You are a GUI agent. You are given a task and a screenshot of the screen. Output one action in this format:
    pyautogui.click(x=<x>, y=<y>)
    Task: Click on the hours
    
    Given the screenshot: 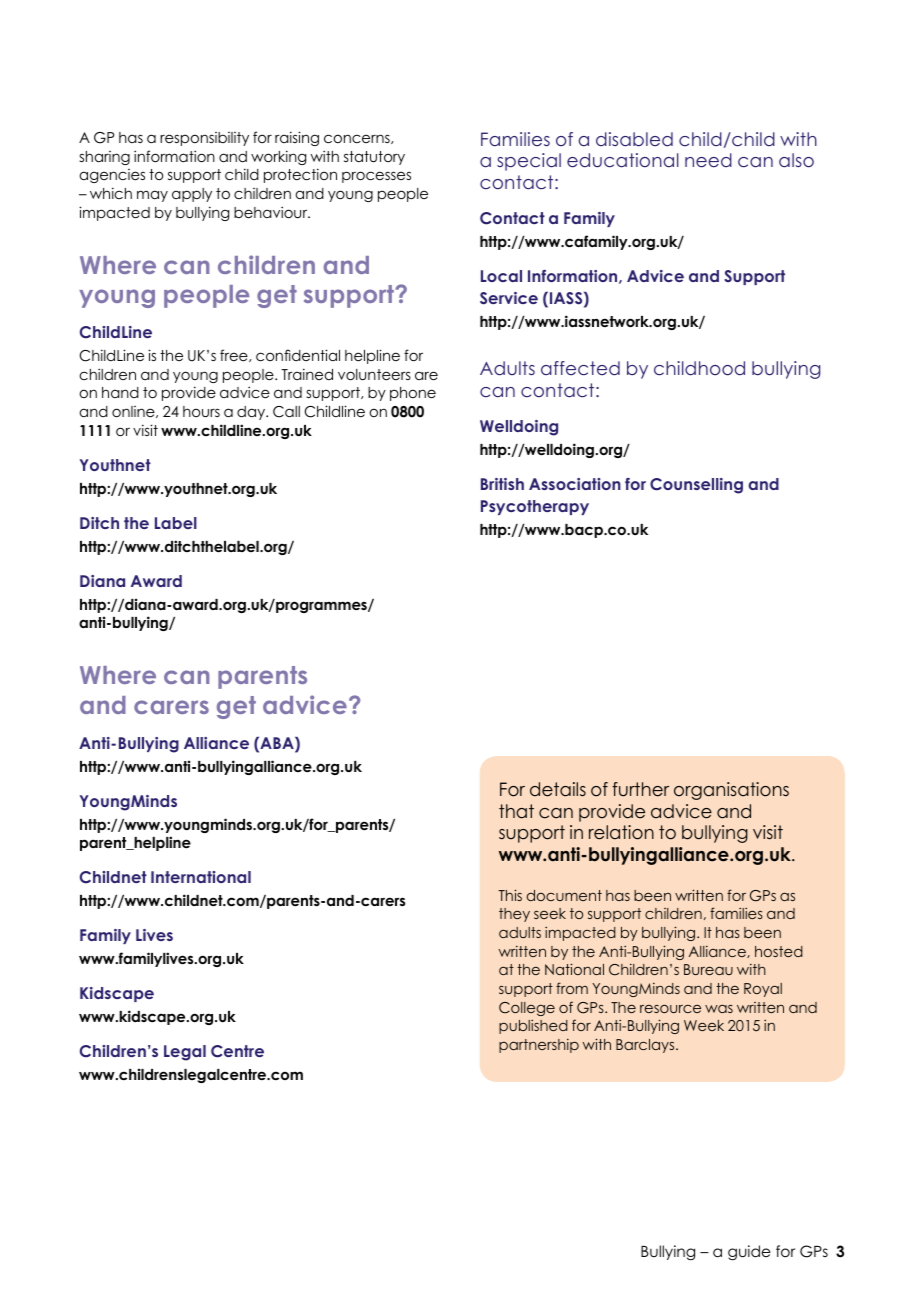 What is the action you would take?
    pyautogui.click(x=201, y=411)
